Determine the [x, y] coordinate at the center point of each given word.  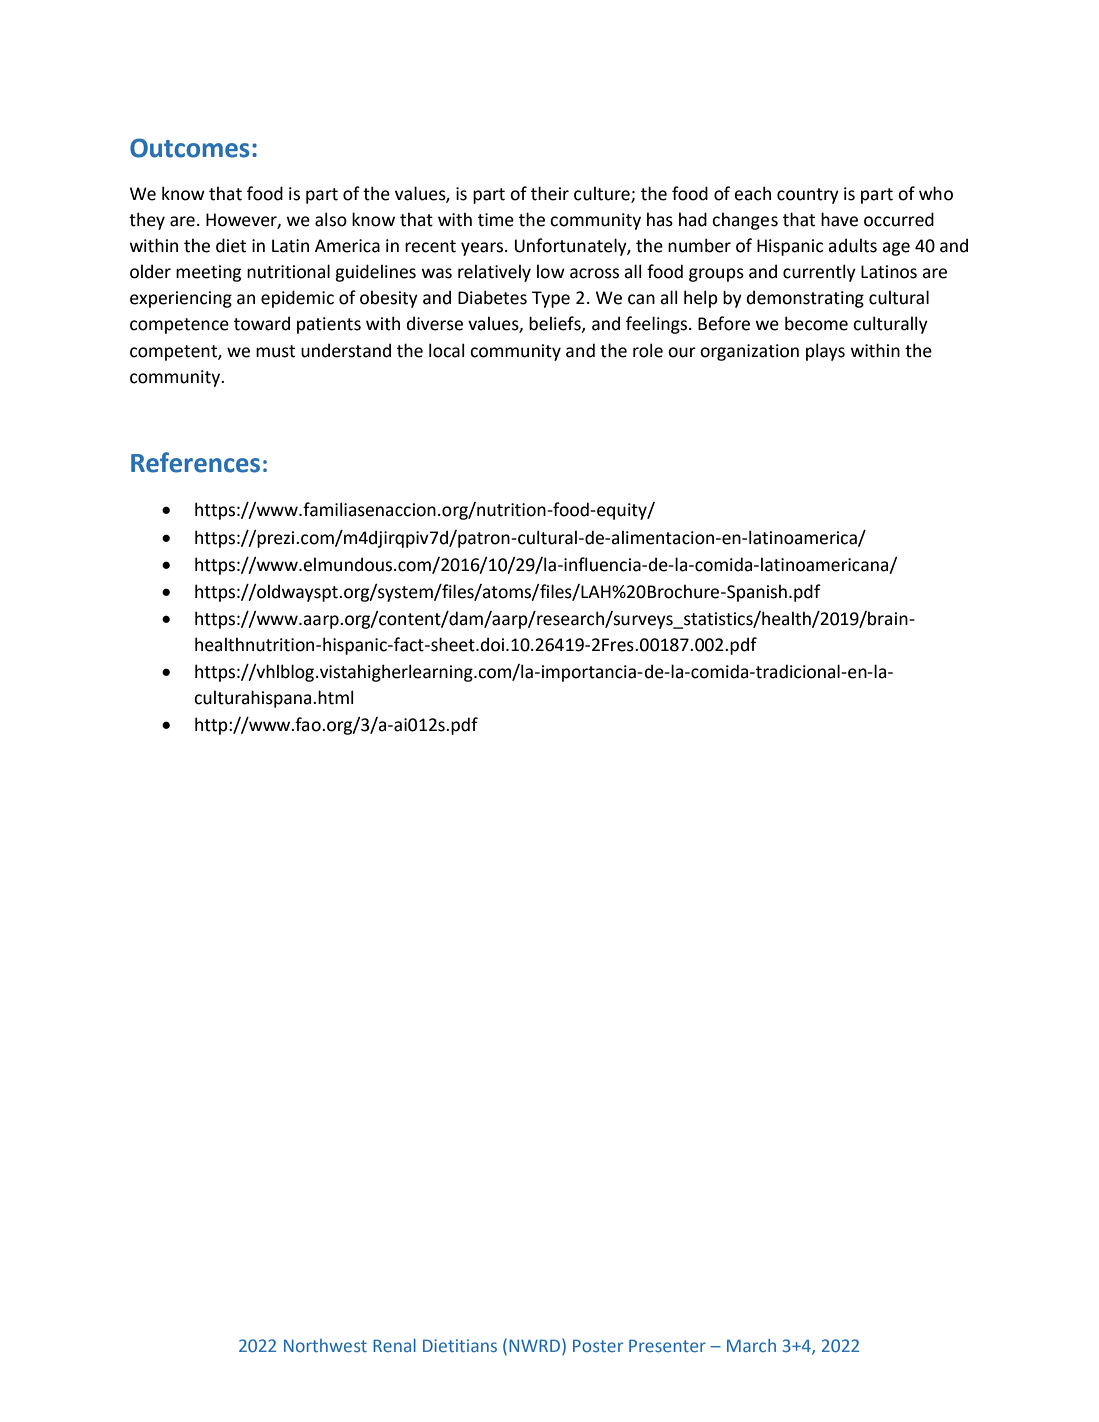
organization [749, 352]
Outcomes [189, 148]
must [275, 351]
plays [825, 352]
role [648, 350]
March [751, 1345]
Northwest [325, 1345]
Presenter [667, 1345]
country [808, 196]
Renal [394, 1345]
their [550, 193]
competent [174, 353]
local [446, 350]
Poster [598, 1345]
